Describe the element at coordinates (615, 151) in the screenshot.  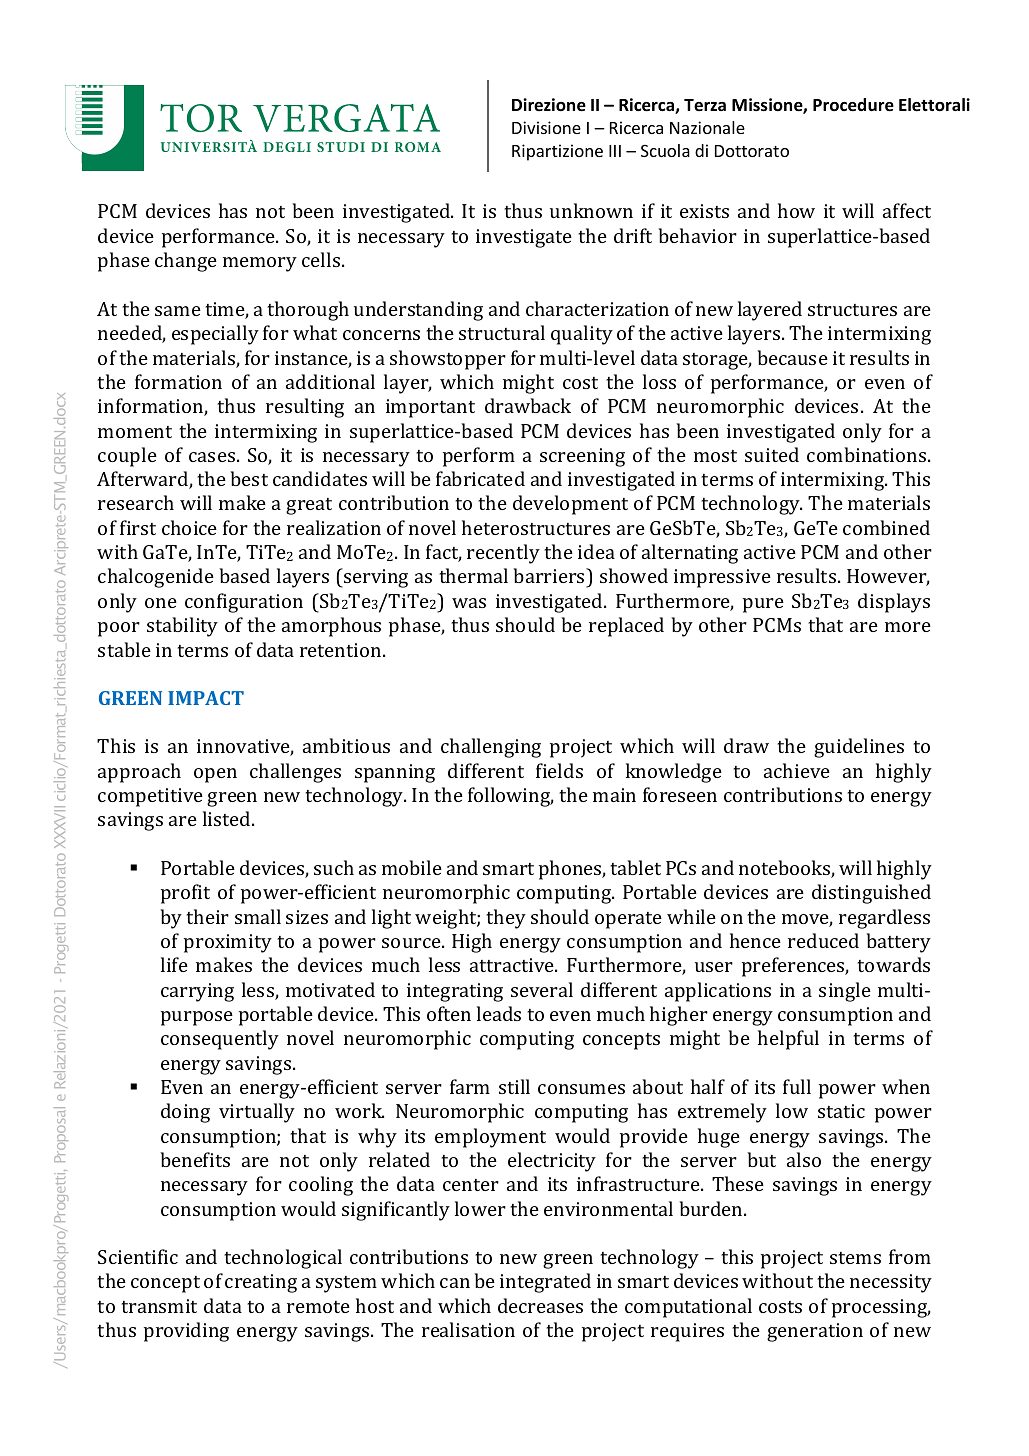
I see `III` at that location.
